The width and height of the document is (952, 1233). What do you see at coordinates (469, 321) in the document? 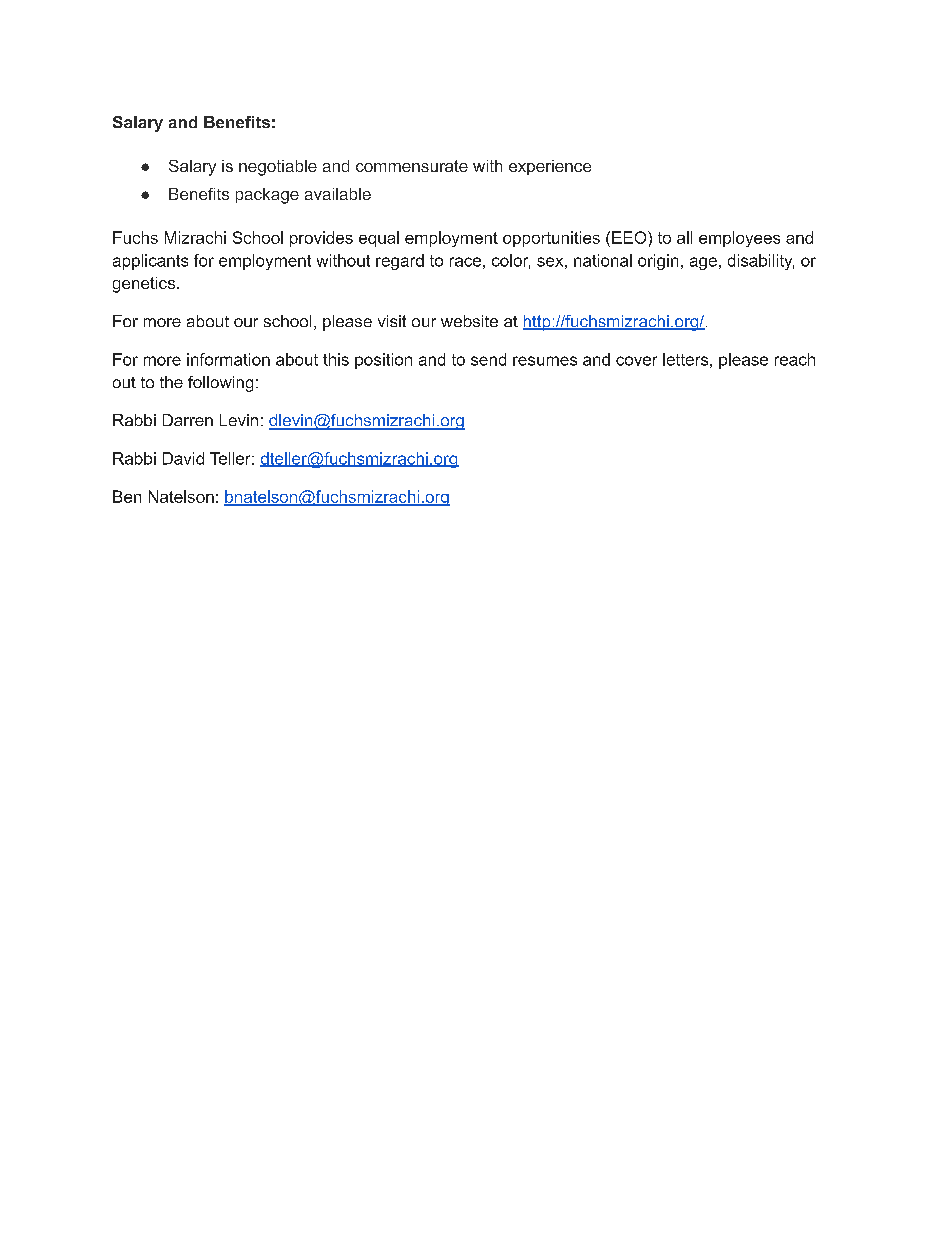
I see `website` at bounding box center [469, 321].
